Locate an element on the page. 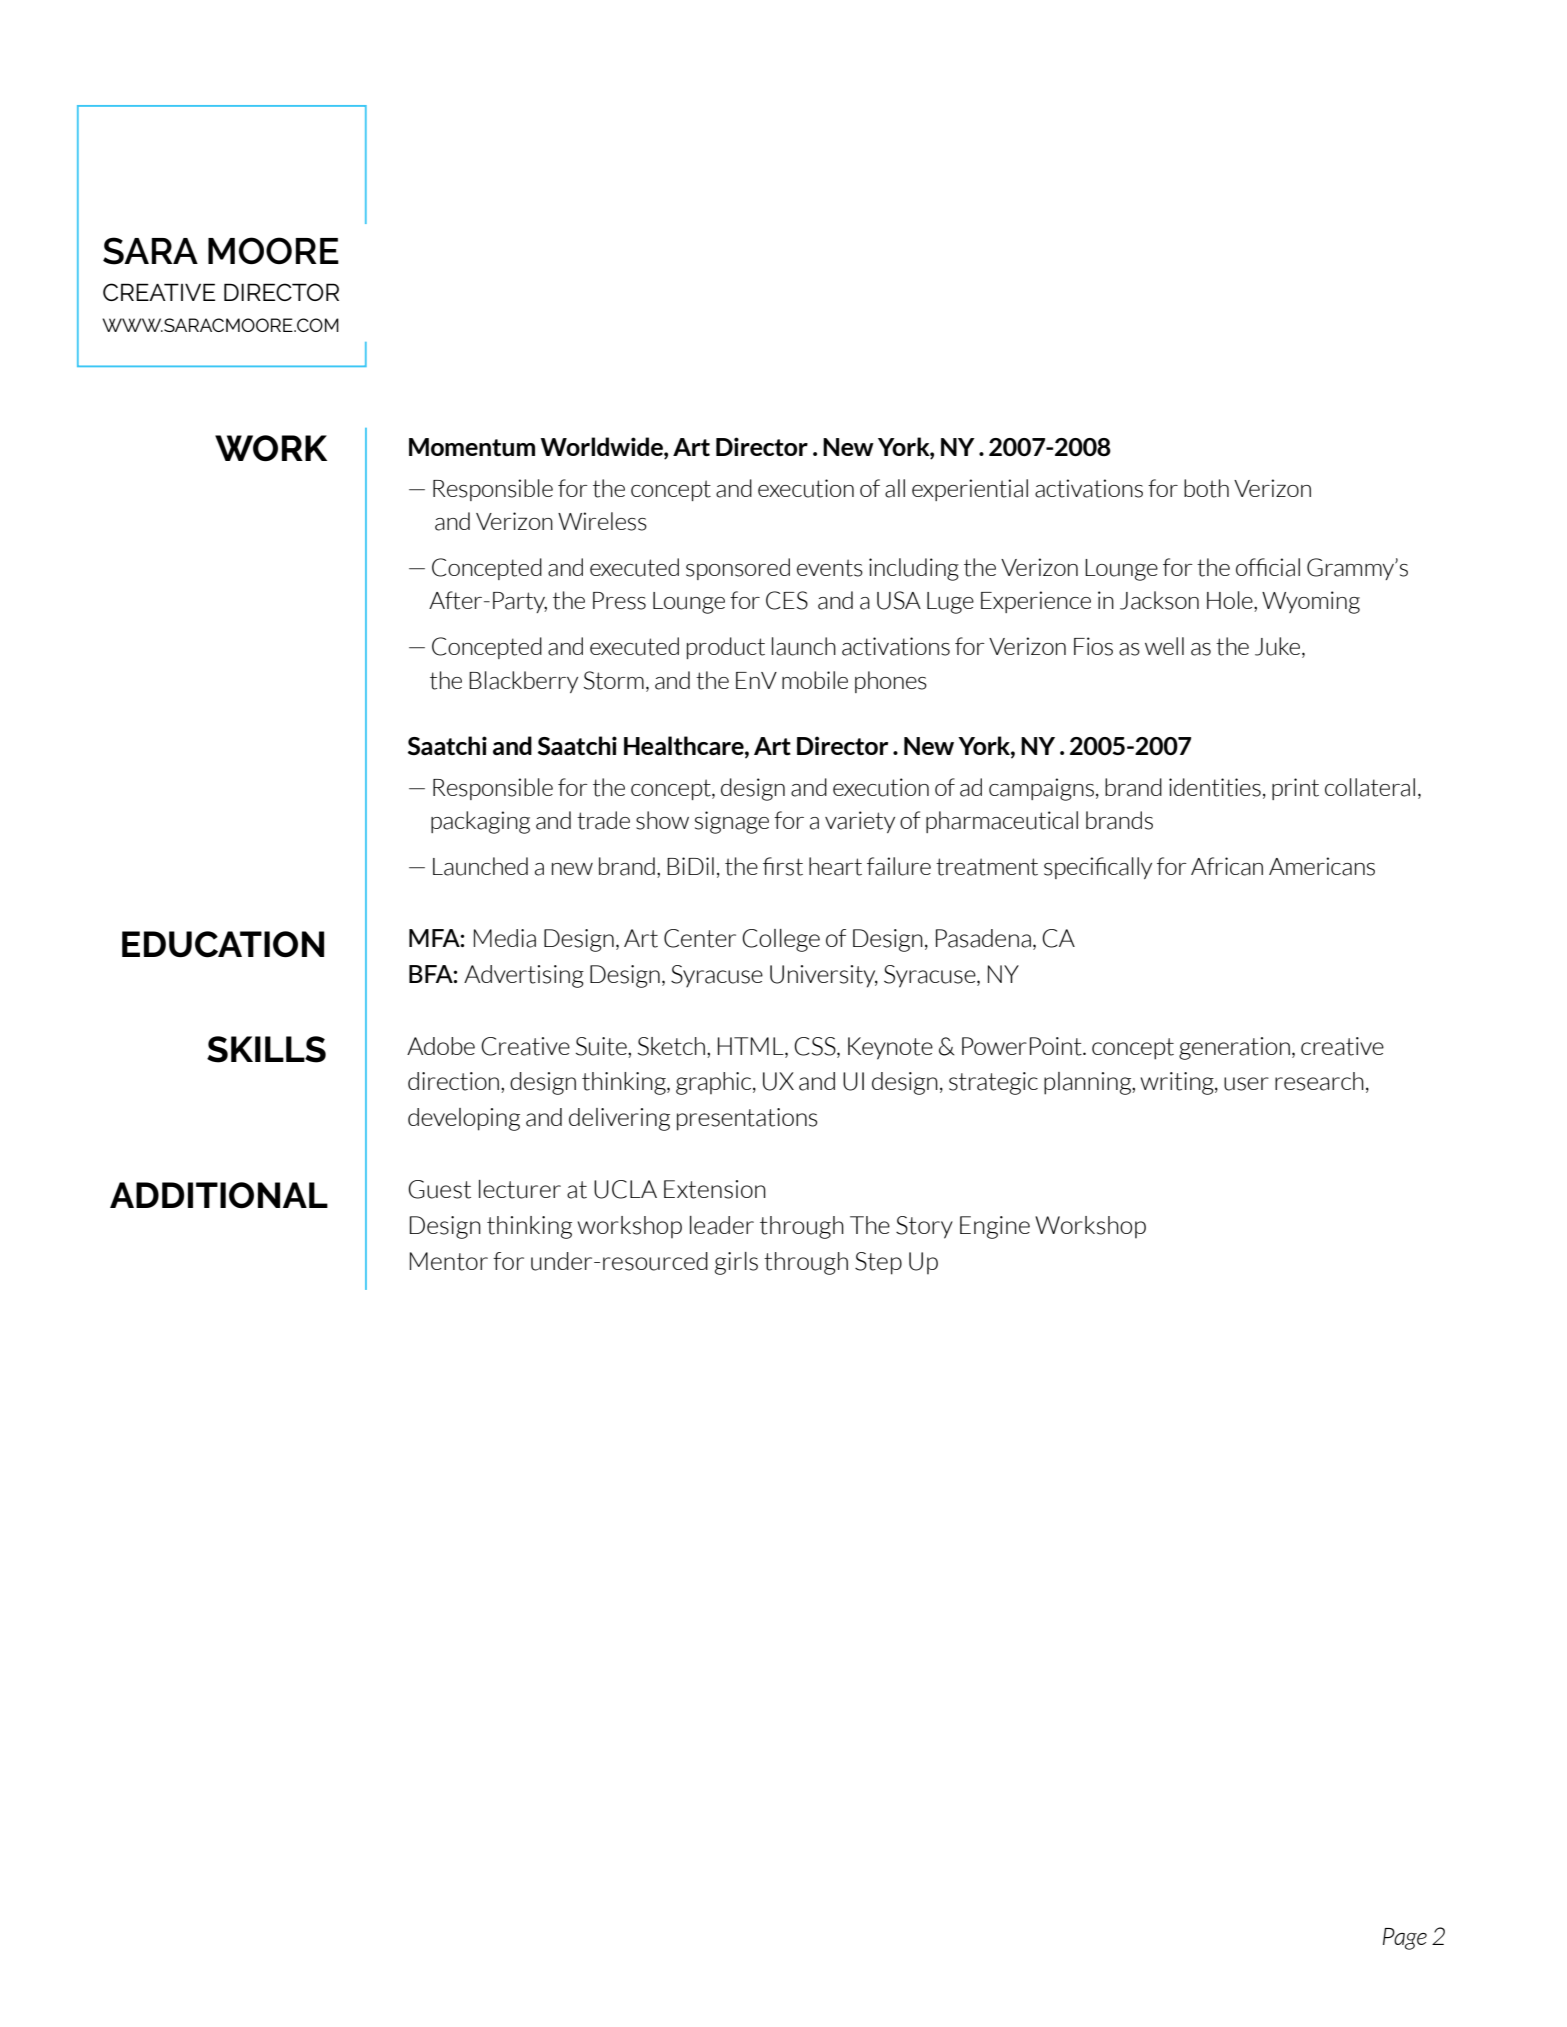  generation is located at coordinates (1234, 1048).
